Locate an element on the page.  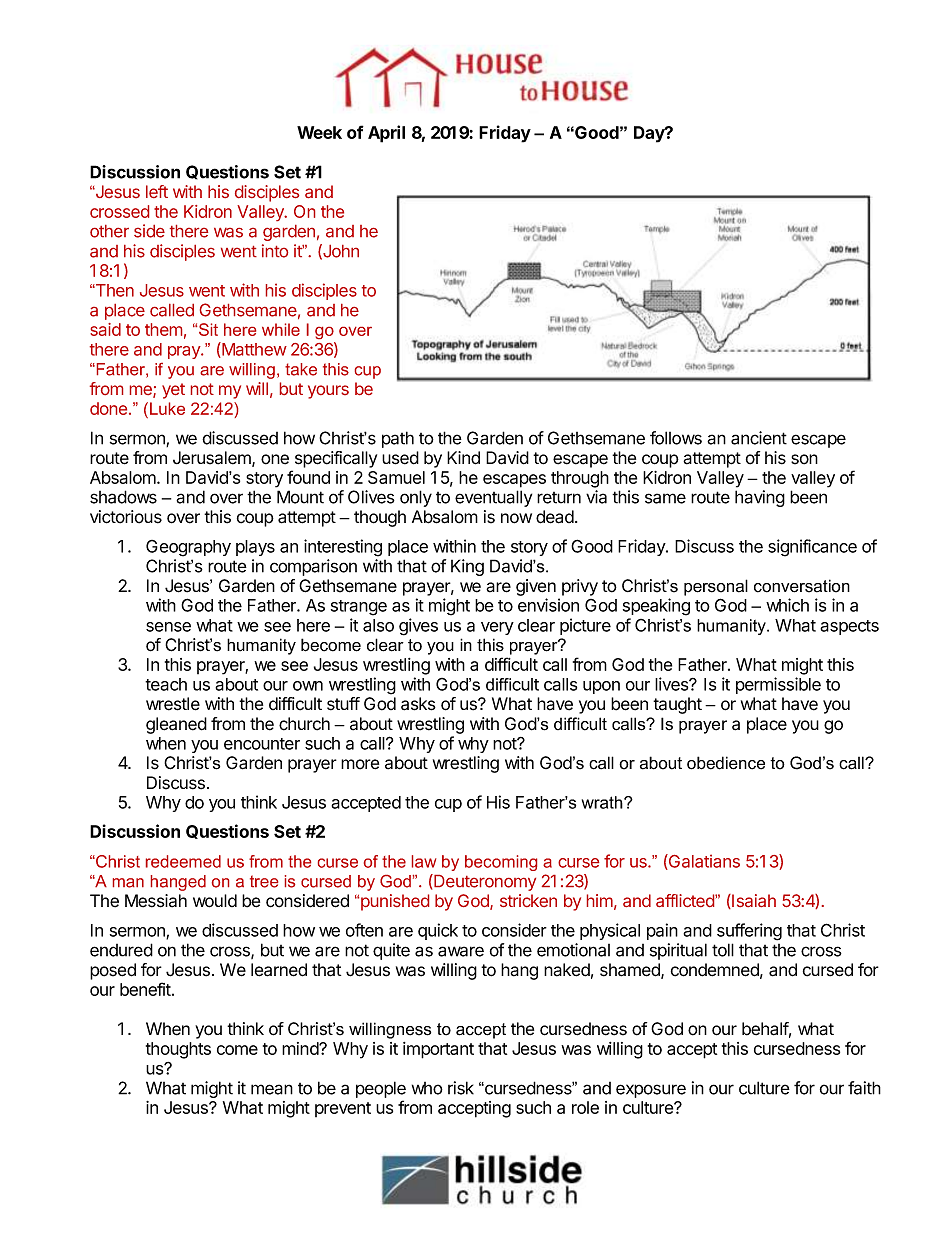
shadows is located at coordinates (123, 497).
